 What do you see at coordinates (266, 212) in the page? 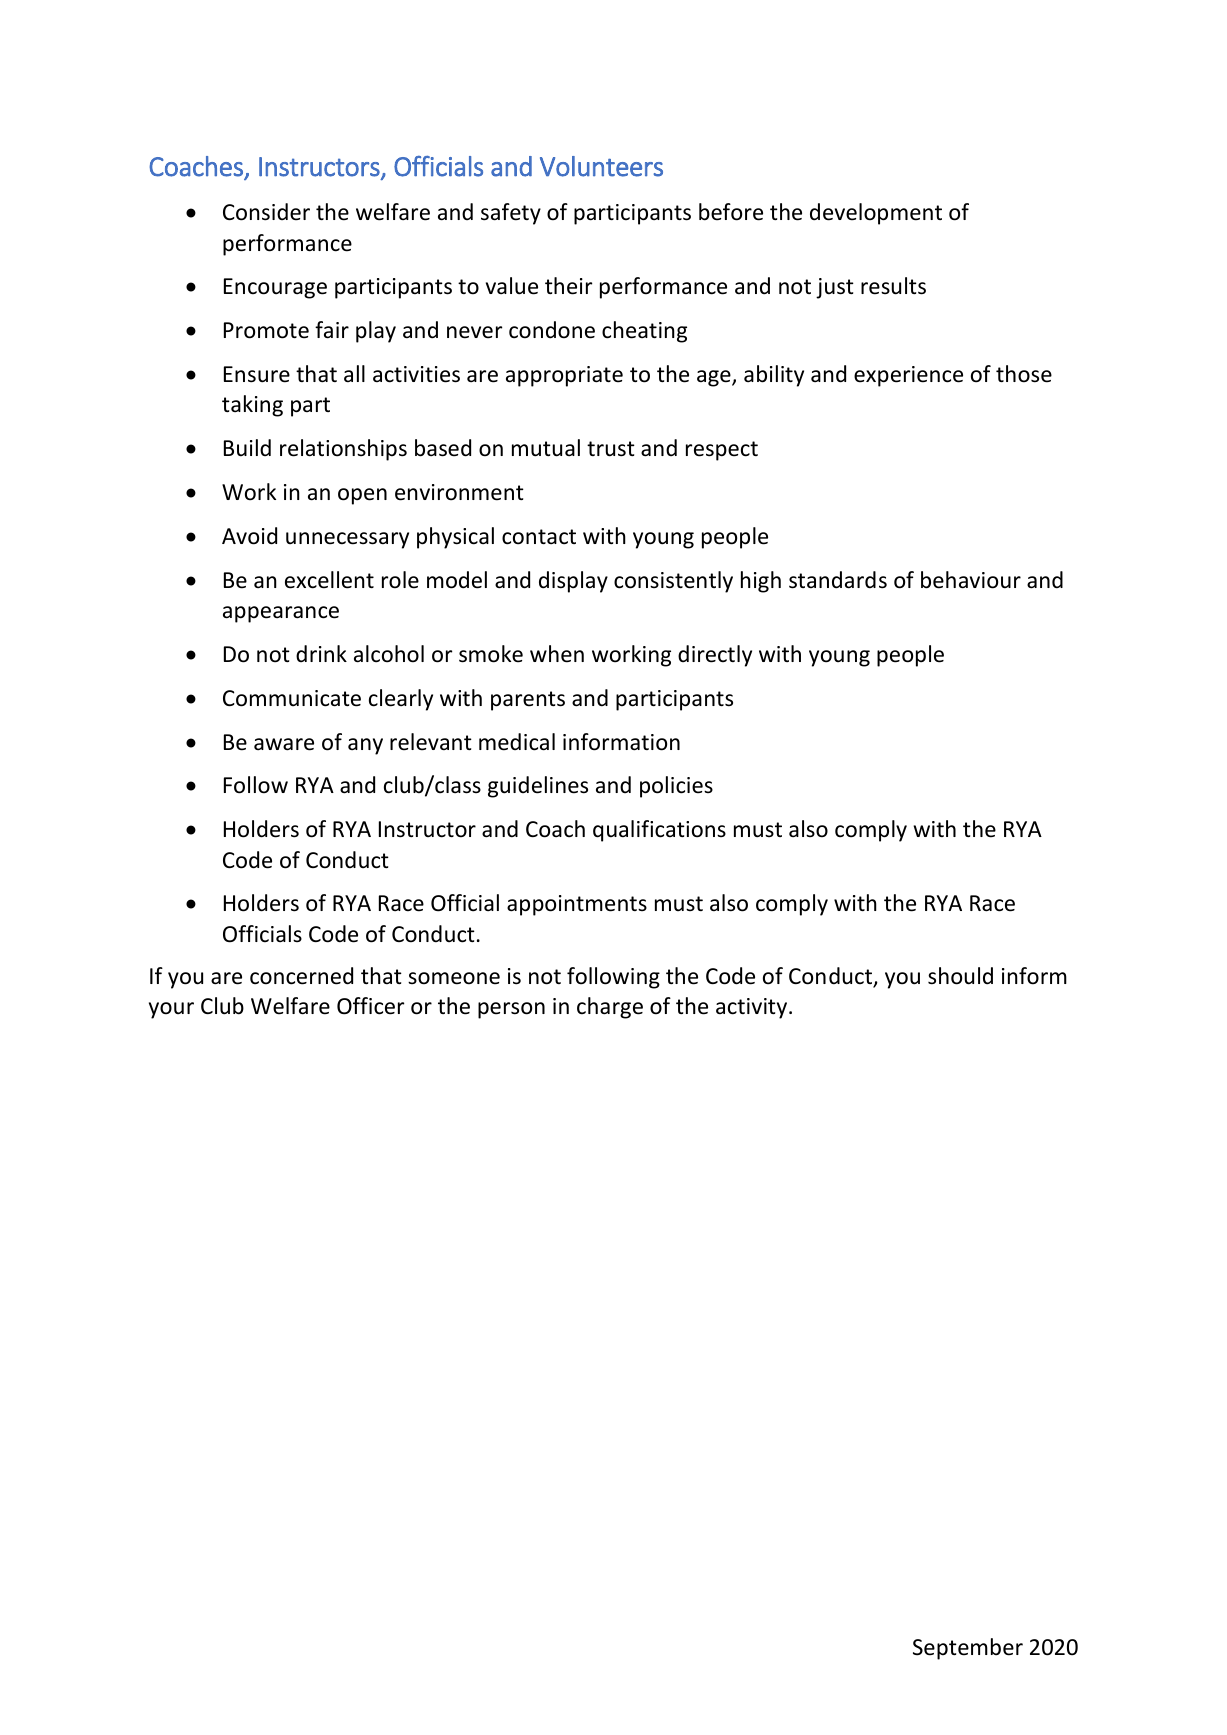
I see `Consider` at bounding box center [266, 212].
